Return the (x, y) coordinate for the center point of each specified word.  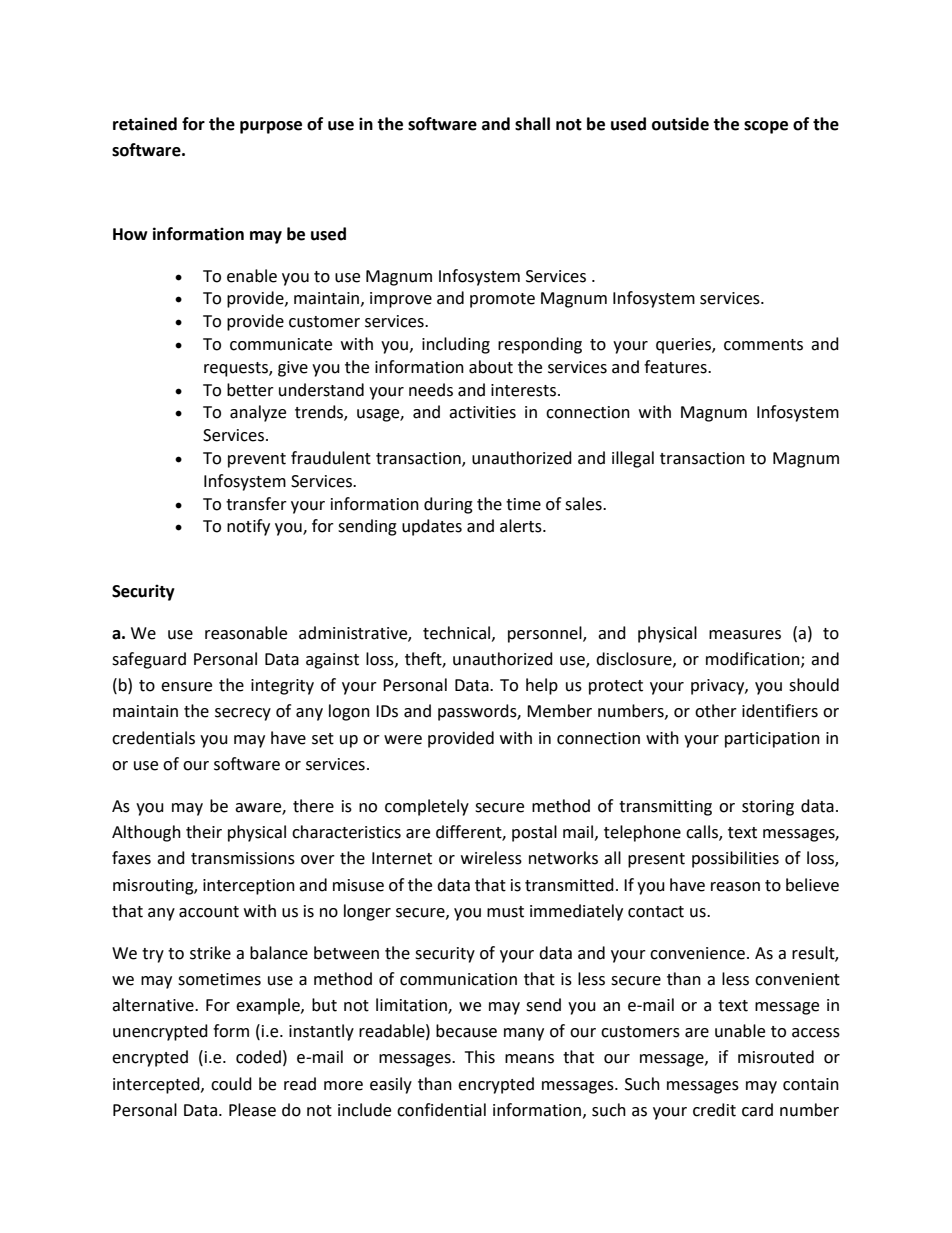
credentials (153, 738)
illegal (633, 459)
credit (714, 1110)
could (231, 1084)
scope (766, 127)
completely (427, 807)
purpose (271, 127)
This (480, 1057)
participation (772, 740)
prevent (257, 460)
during (448, 505)
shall (532, 124)
